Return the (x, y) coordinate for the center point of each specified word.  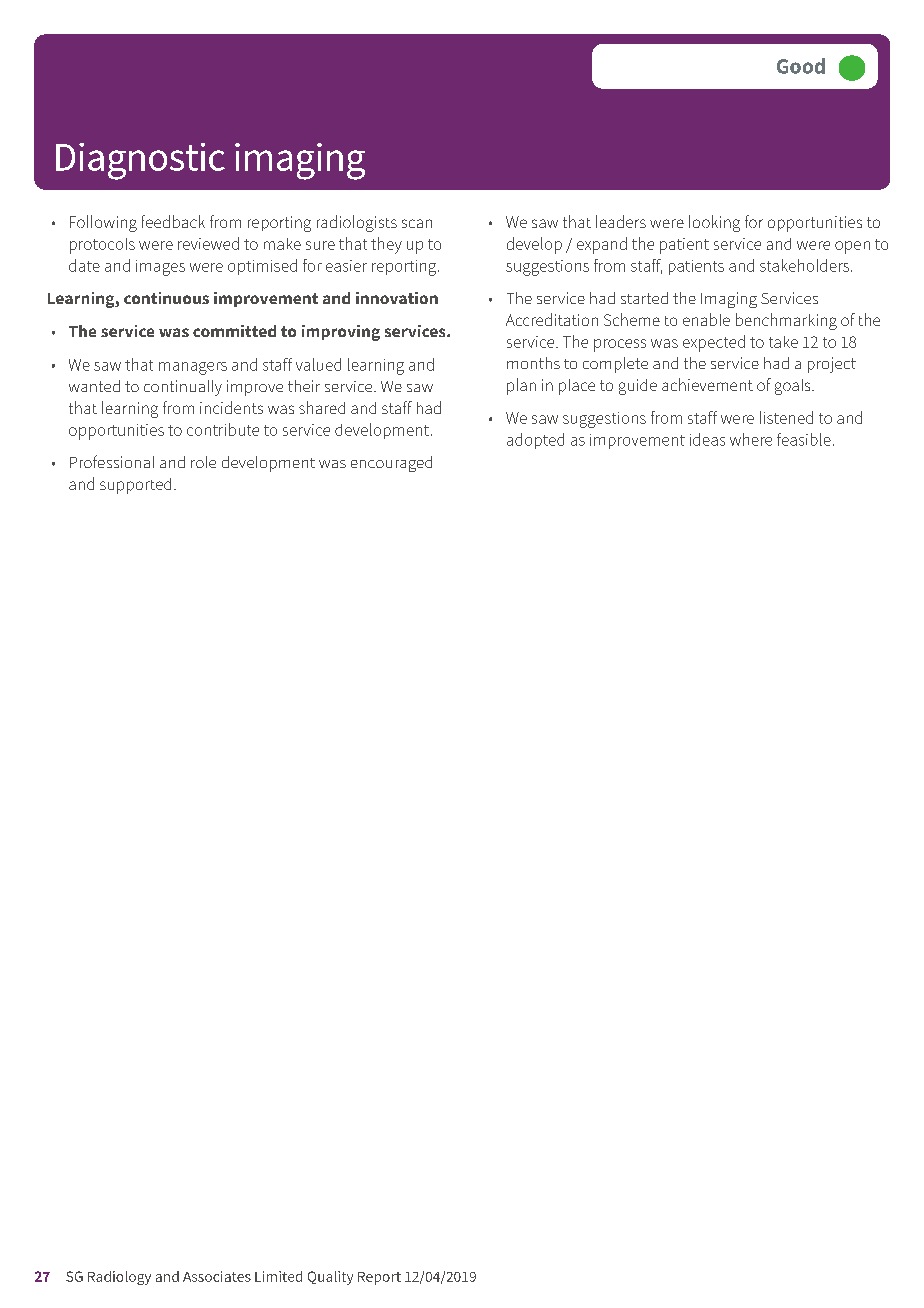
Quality (330, 1278)
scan (417, 223)
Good (801, 66)
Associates (217, 1276)
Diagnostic (140, 161)
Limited (278, 1276)
